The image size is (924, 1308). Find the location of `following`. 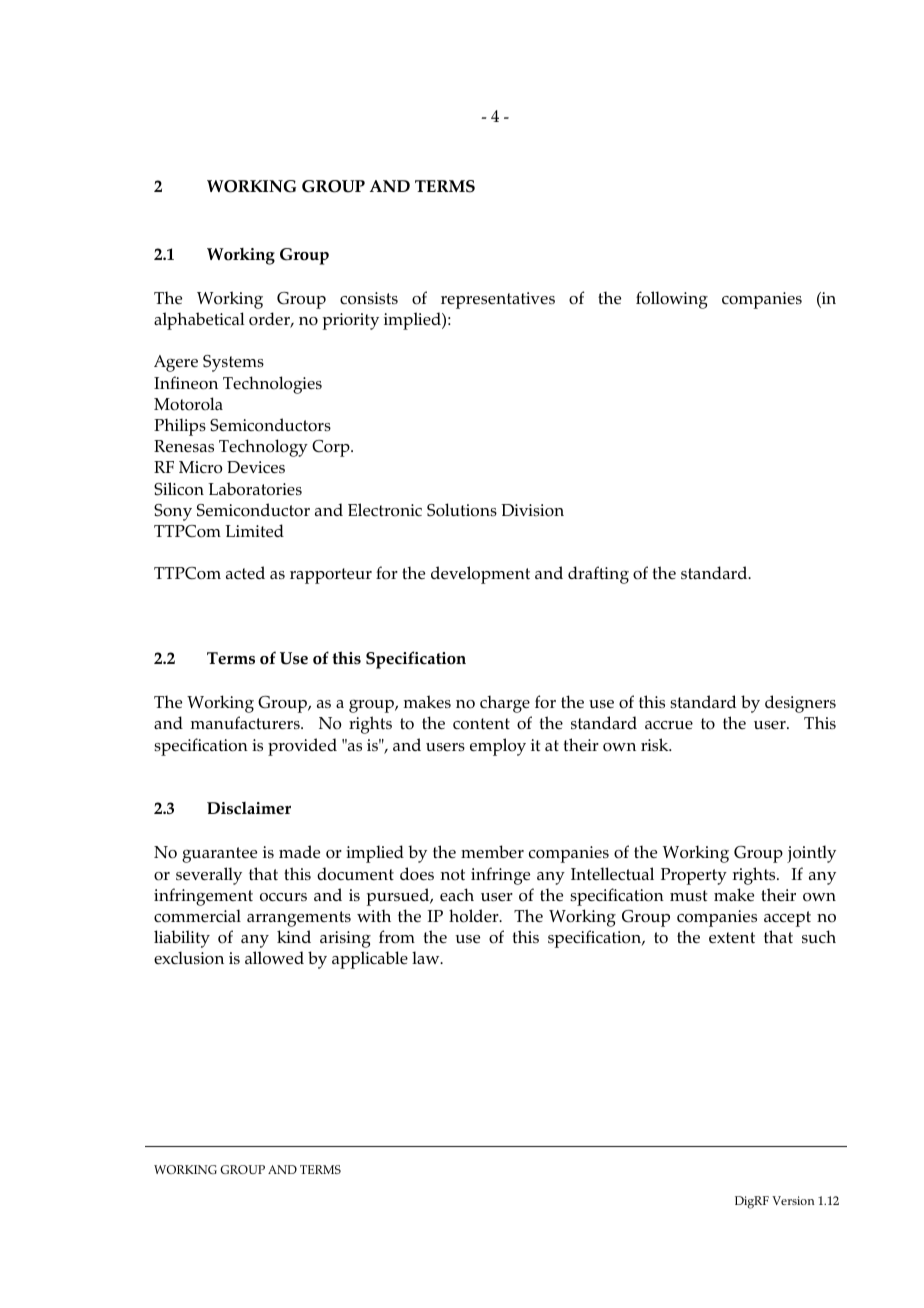

following is located at coordinates (672, 300).
